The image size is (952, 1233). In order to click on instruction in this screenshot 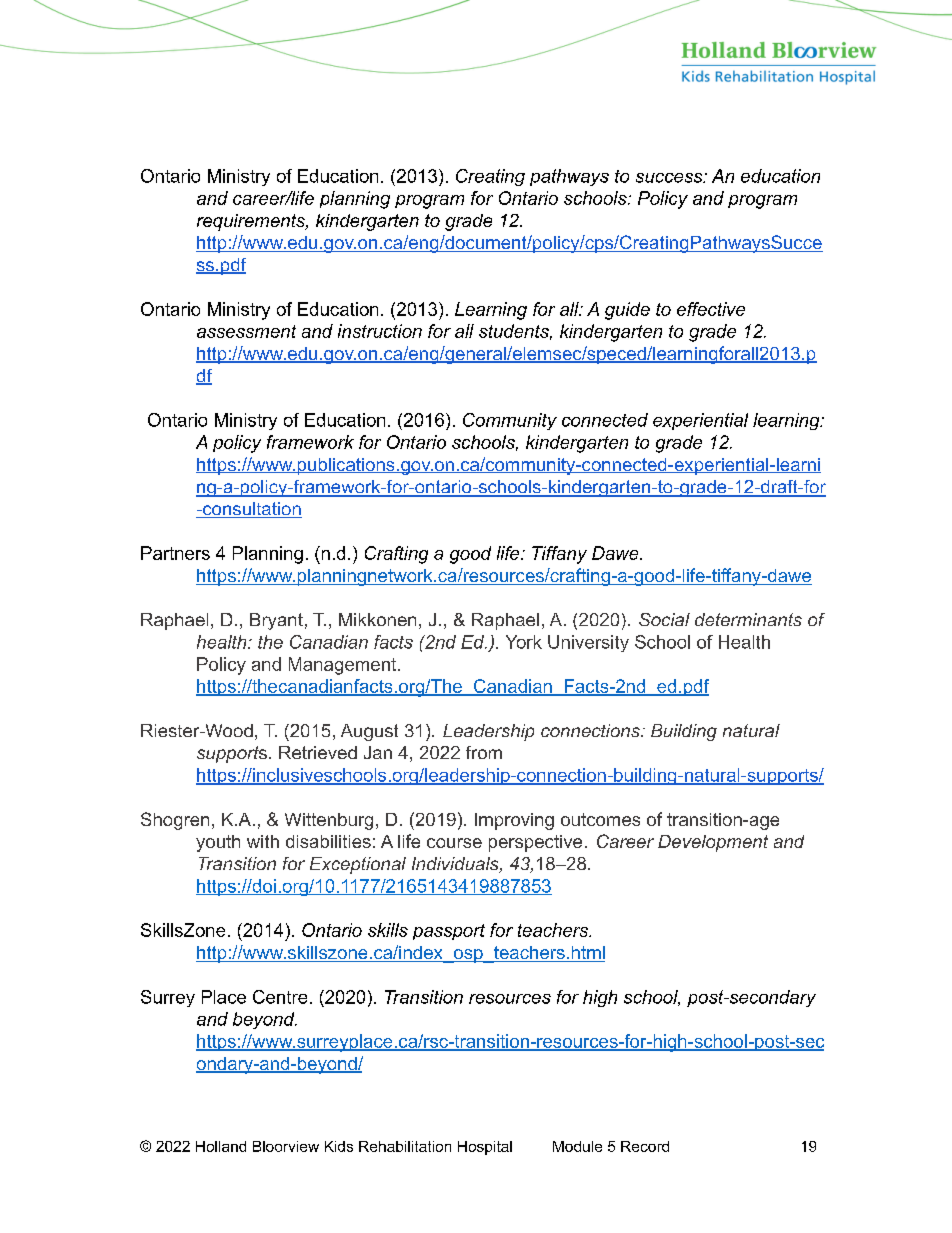, I will do `click(380, 331)`.
